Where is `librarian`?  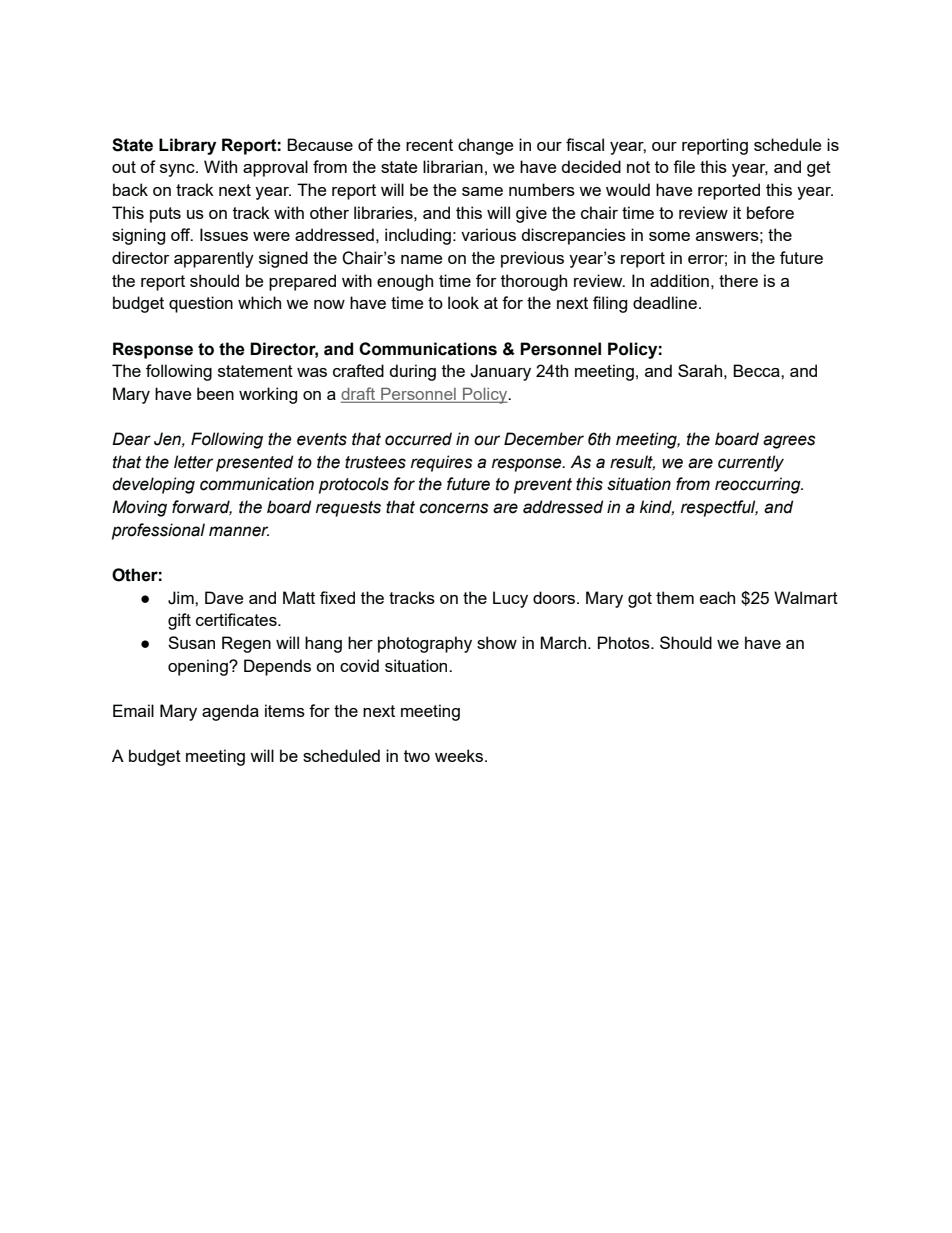 librarian is located at coordinates (453, 166).
